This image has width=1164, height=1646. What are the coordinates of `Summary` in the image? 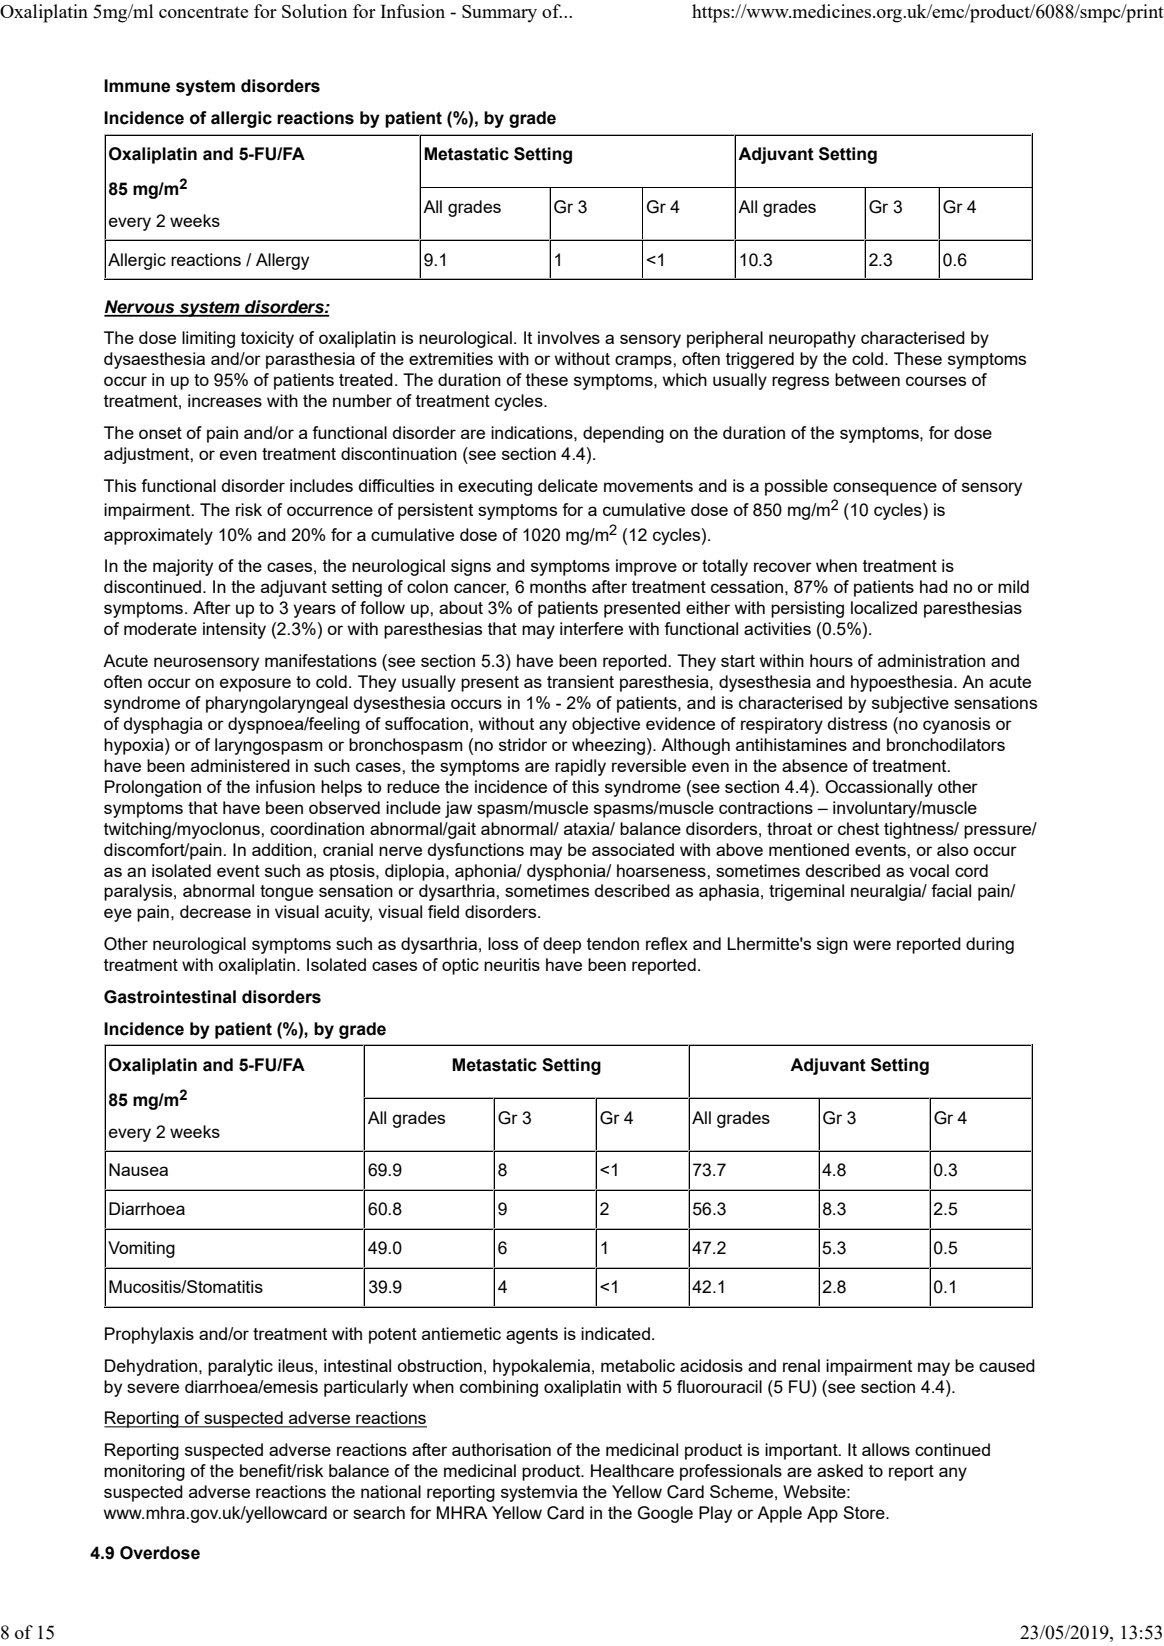 It's located at (499, 14).
